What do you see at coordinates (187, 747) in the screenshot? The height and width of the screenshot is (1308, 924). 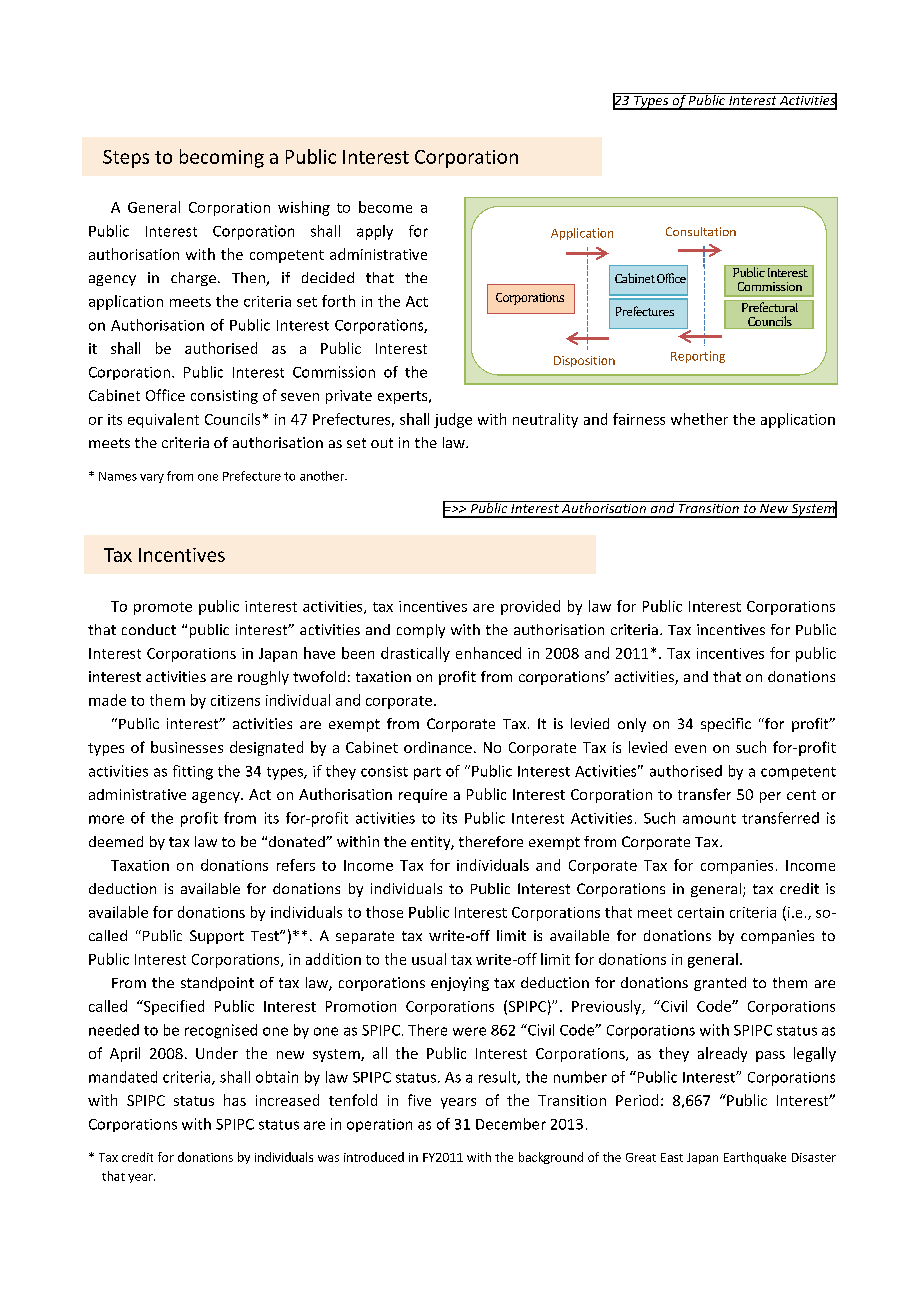 I see `businesses` at bounding box center [187, 747].
